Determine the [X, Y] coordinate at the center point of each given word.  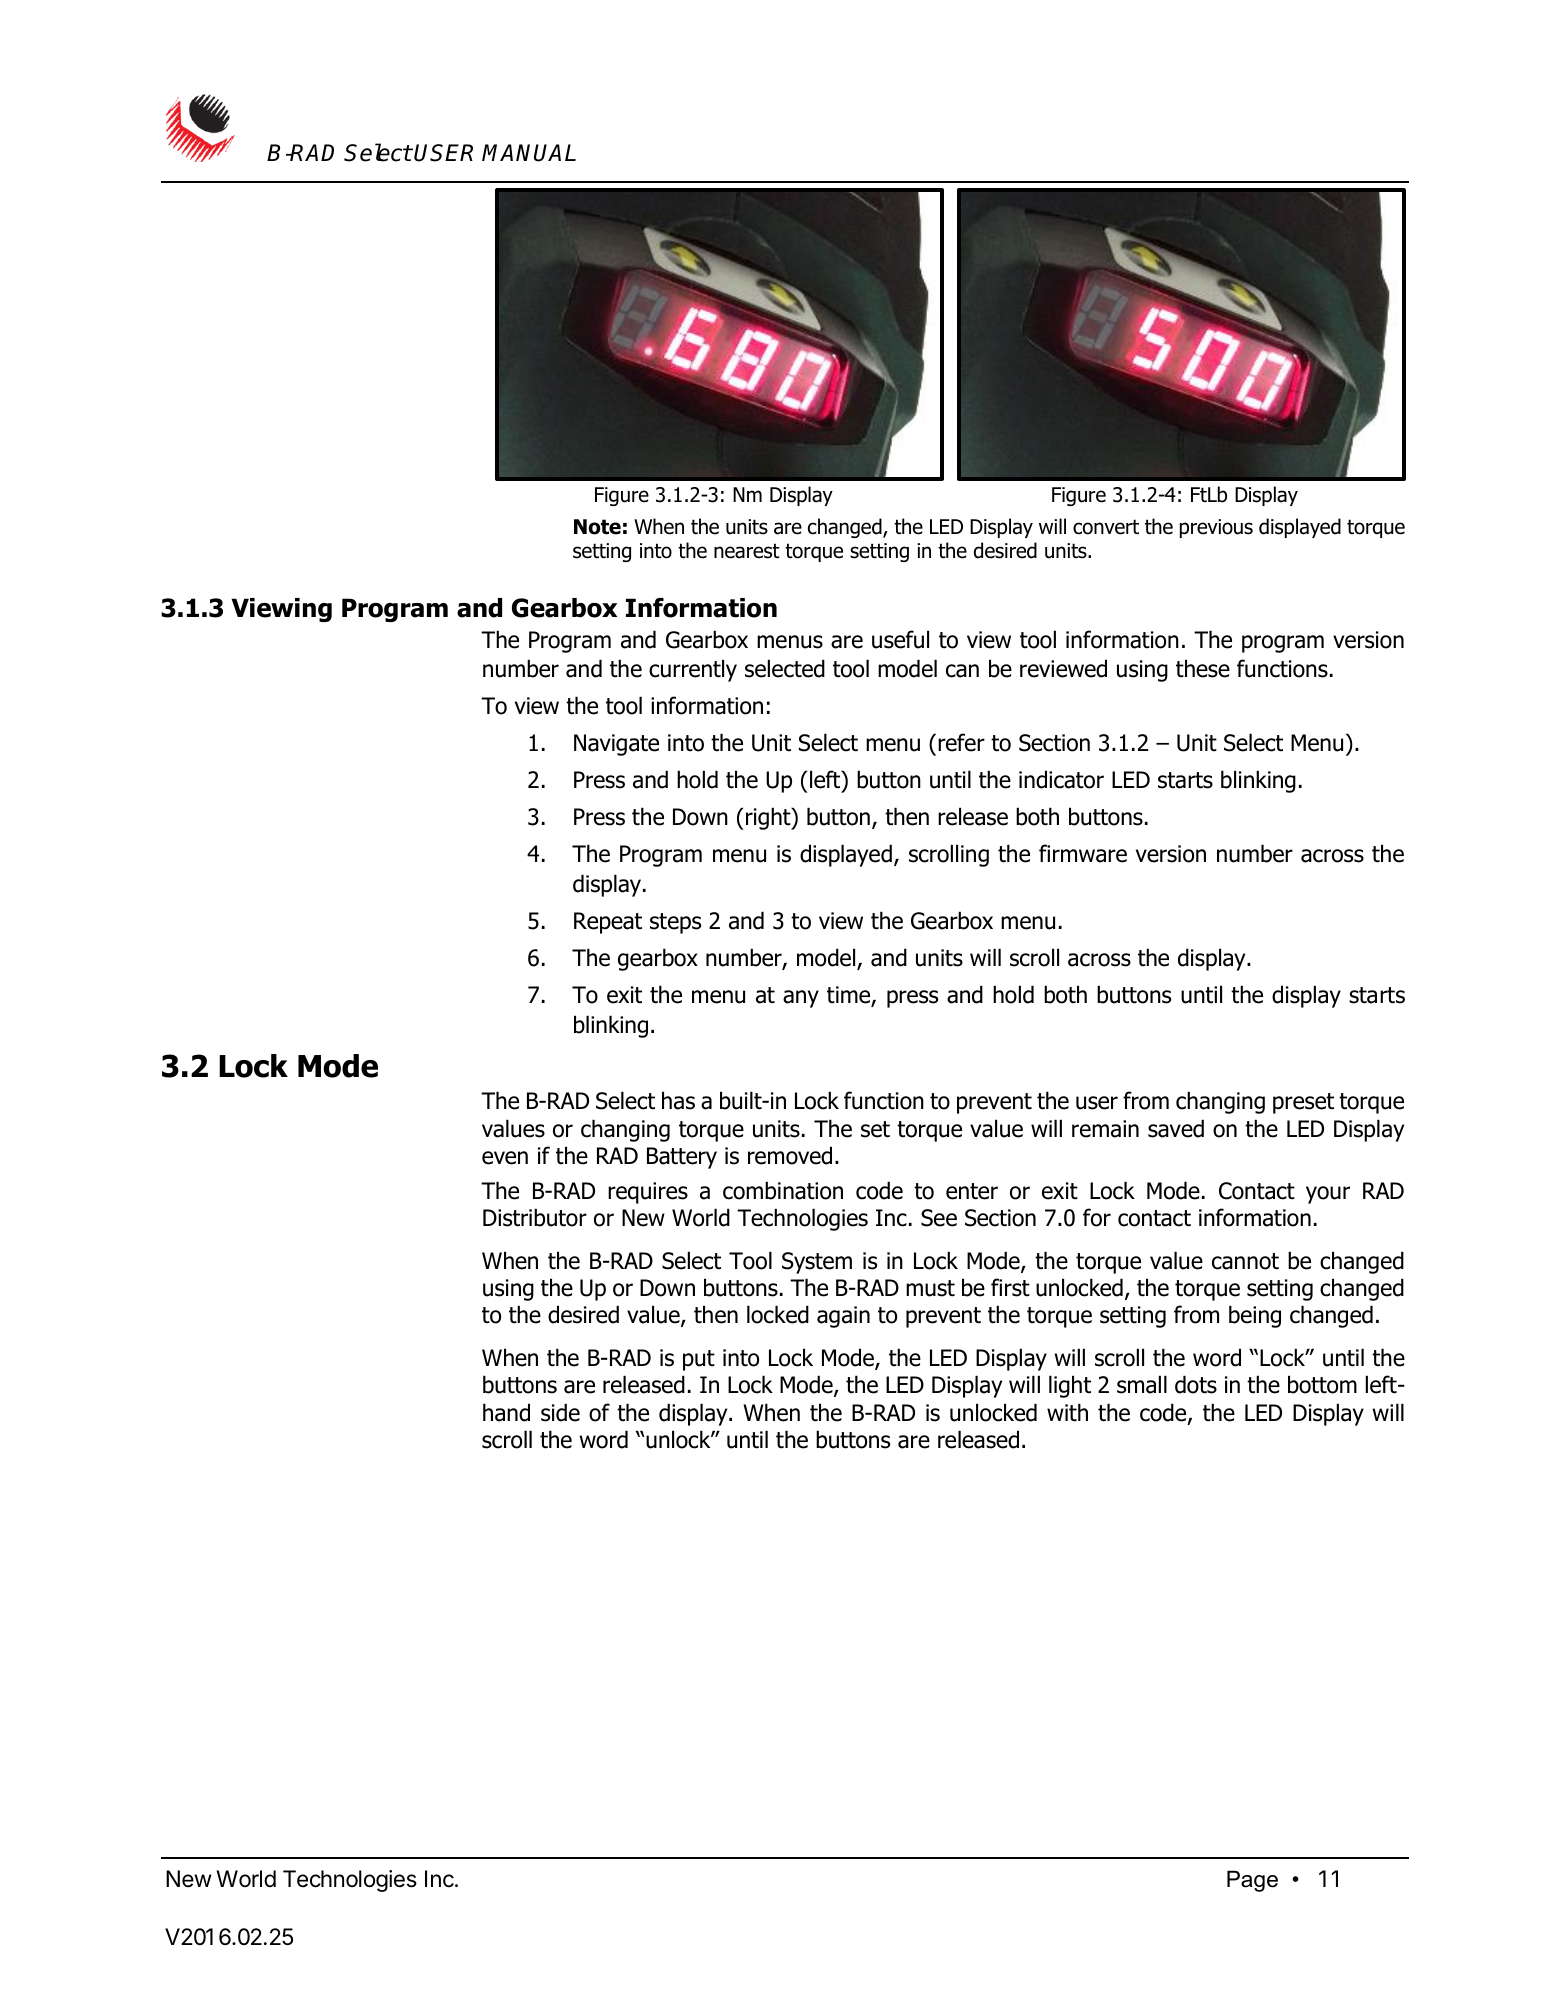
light [1070, 1386]
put [699, 1360]
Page [1252, 1881]
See [939, 1218]
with [1067, 1412]
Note [597, 527]
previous [1216, 528]
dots [1196, 1384]
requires [648, 1193]
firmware [1083, 853]
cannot [1245, 1261]
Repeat [608, 923]
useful [900, 639]
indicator [1061, 779]
